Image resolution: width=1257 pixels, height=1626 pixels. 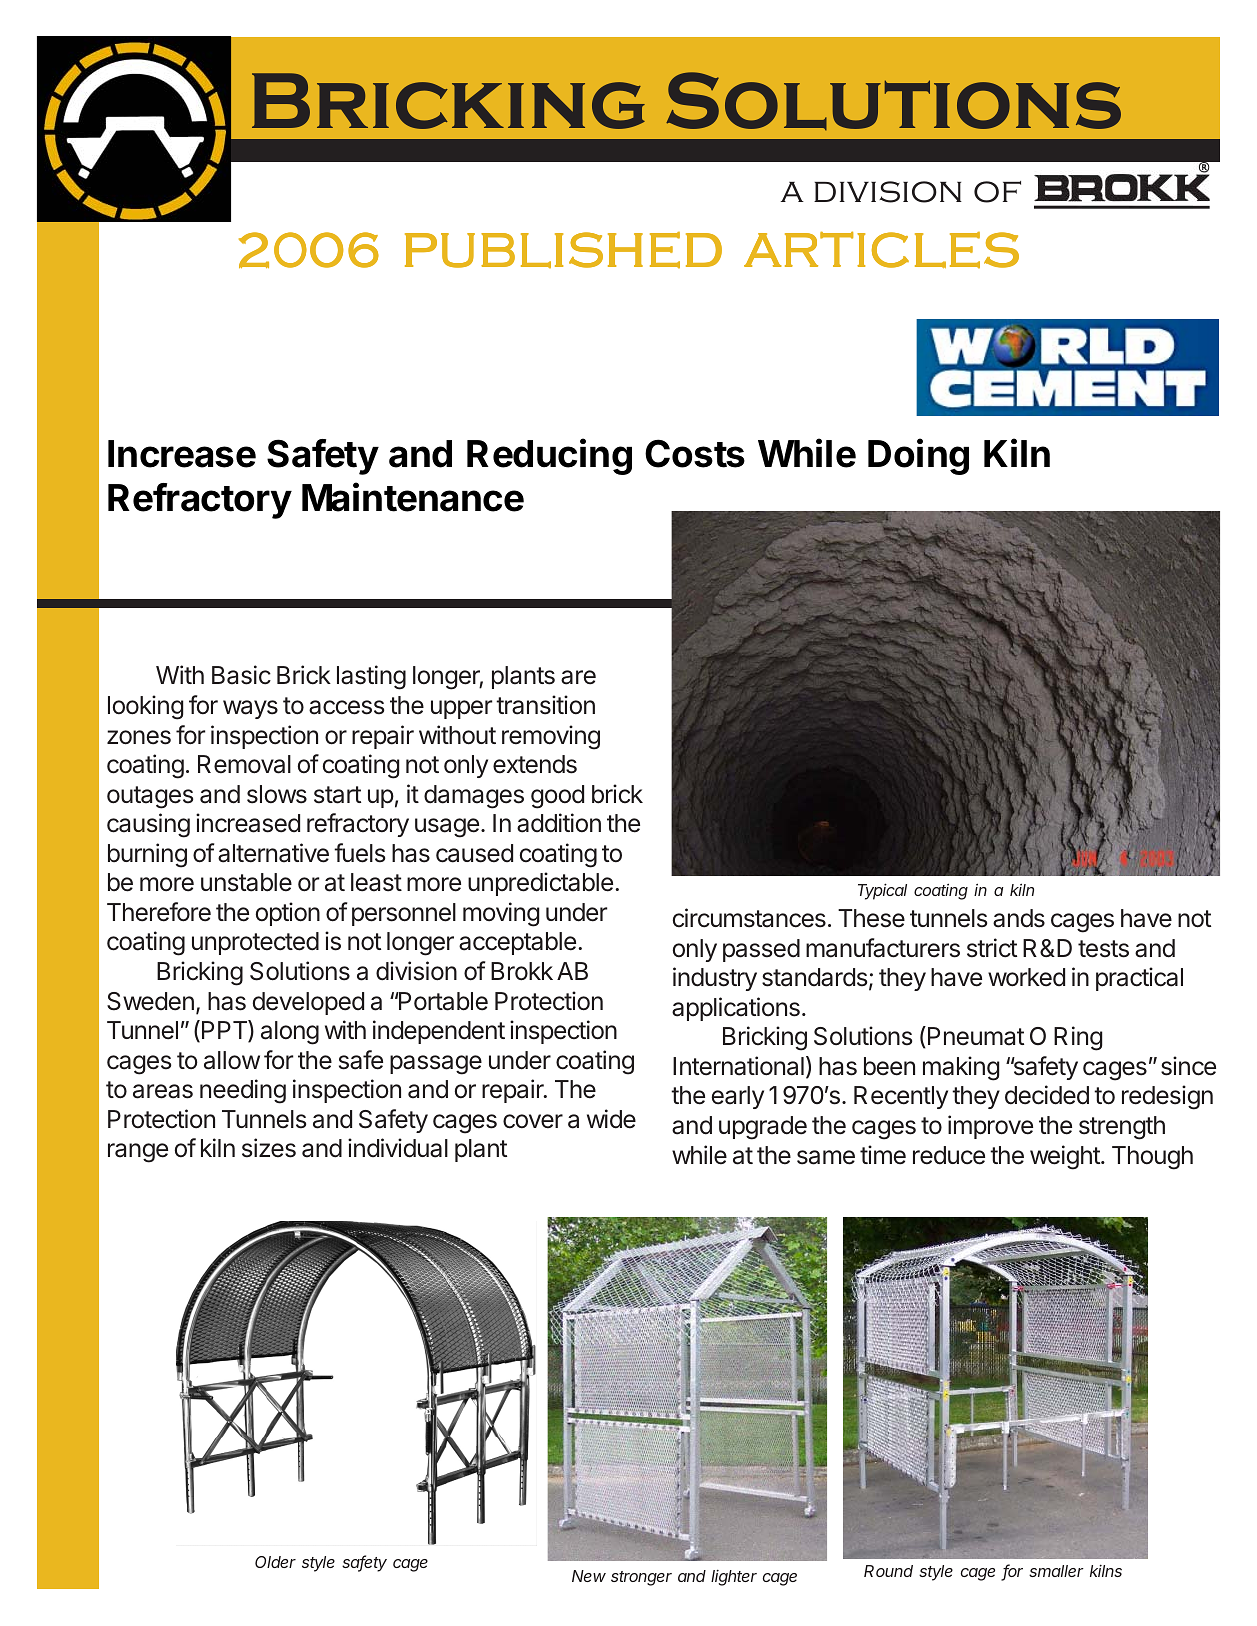 I want to click on Ring, so click(x=1078, y=1038).
